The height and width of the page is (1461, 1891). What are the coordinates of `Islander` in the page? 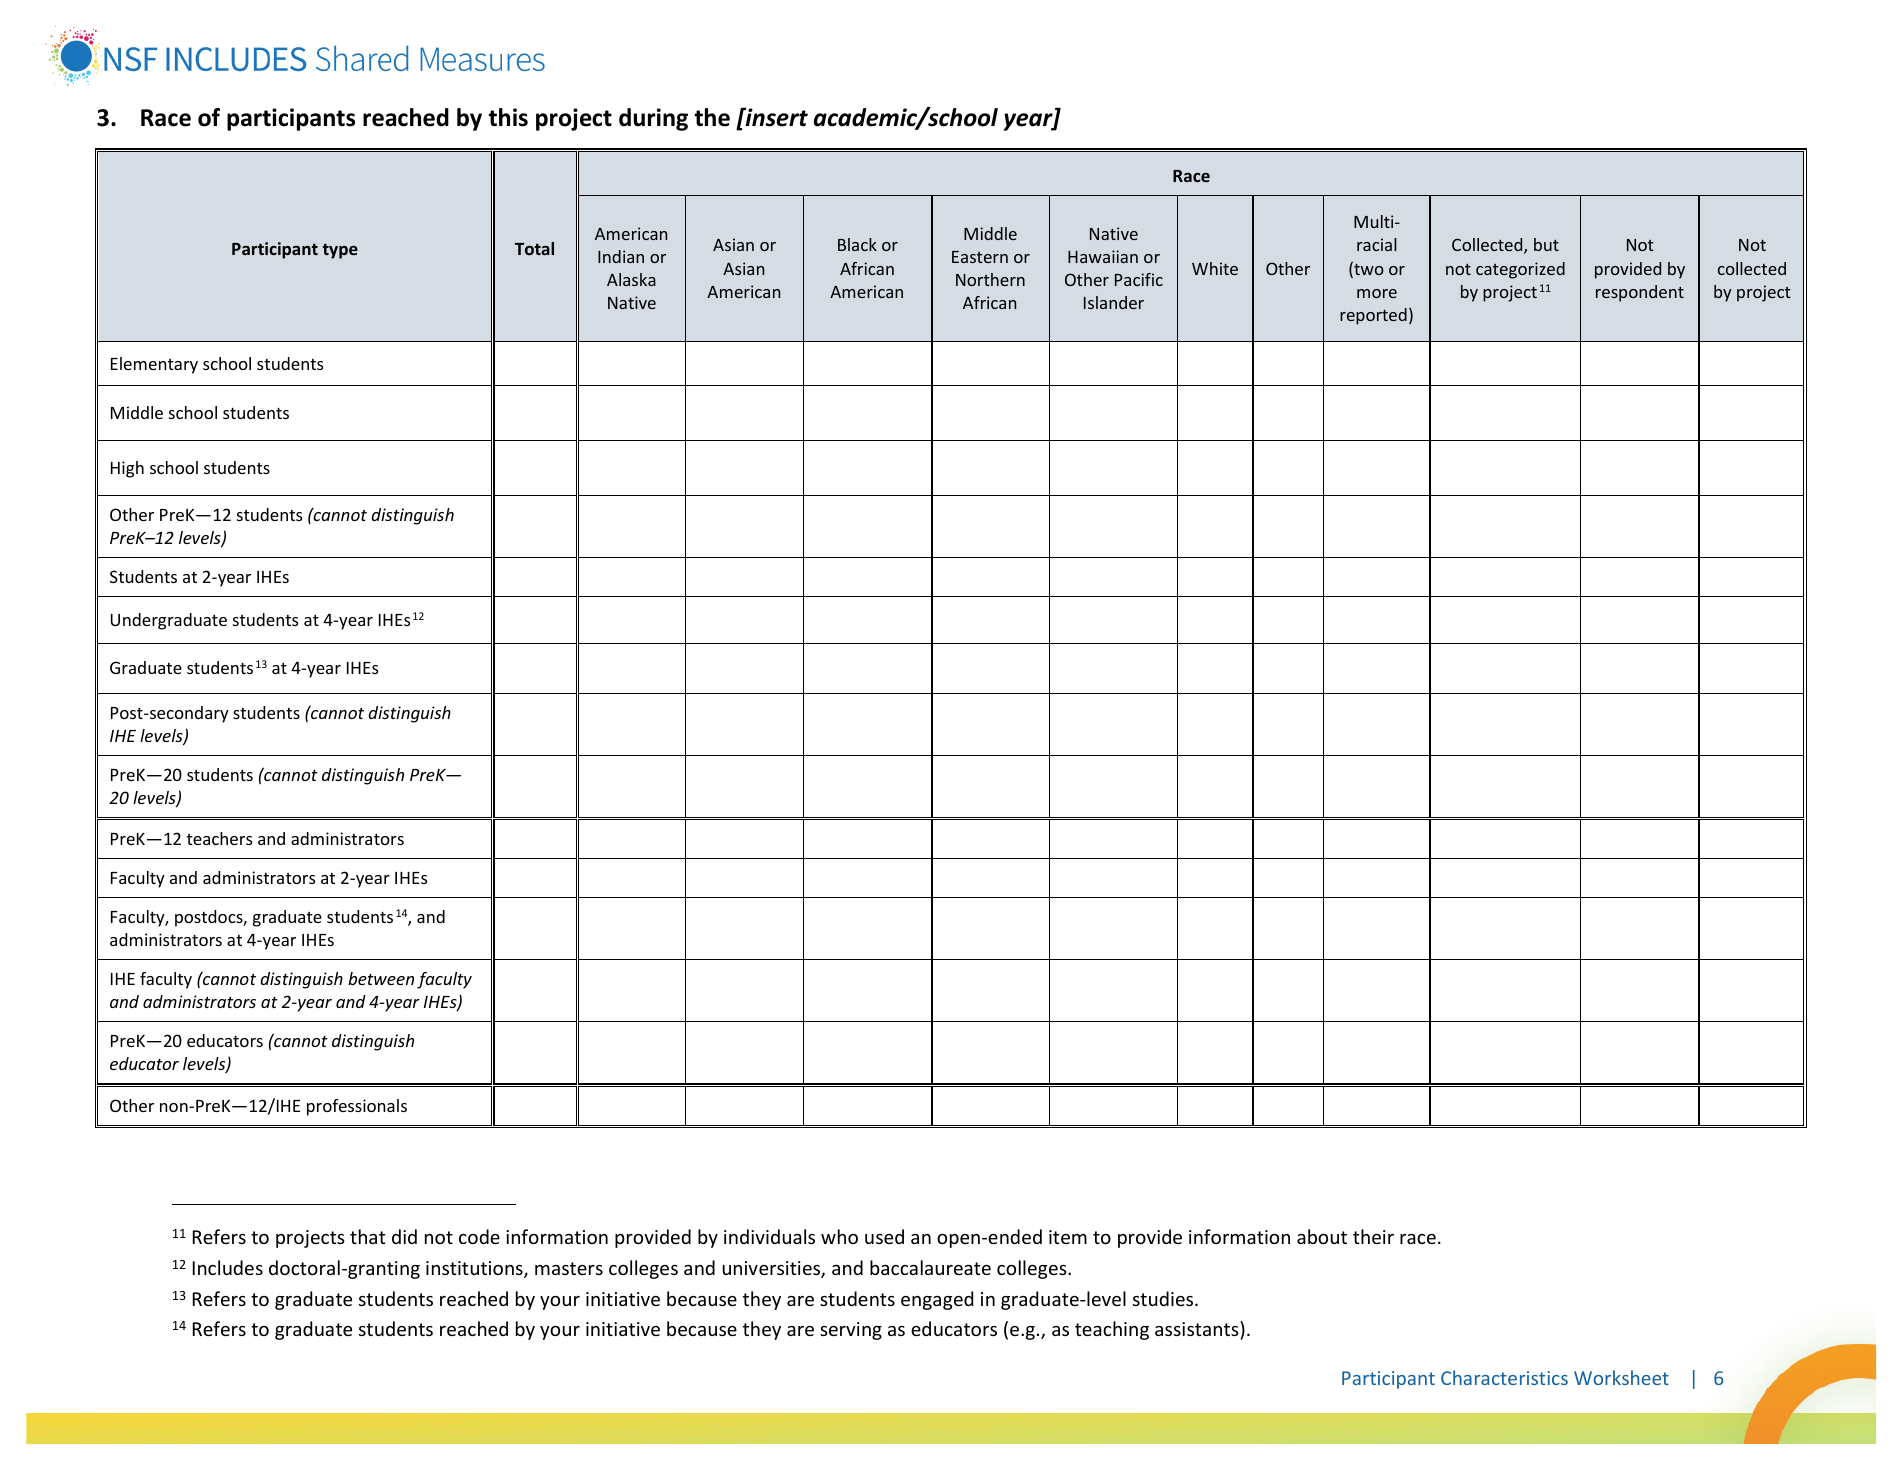 It's located at (1114, 302).
